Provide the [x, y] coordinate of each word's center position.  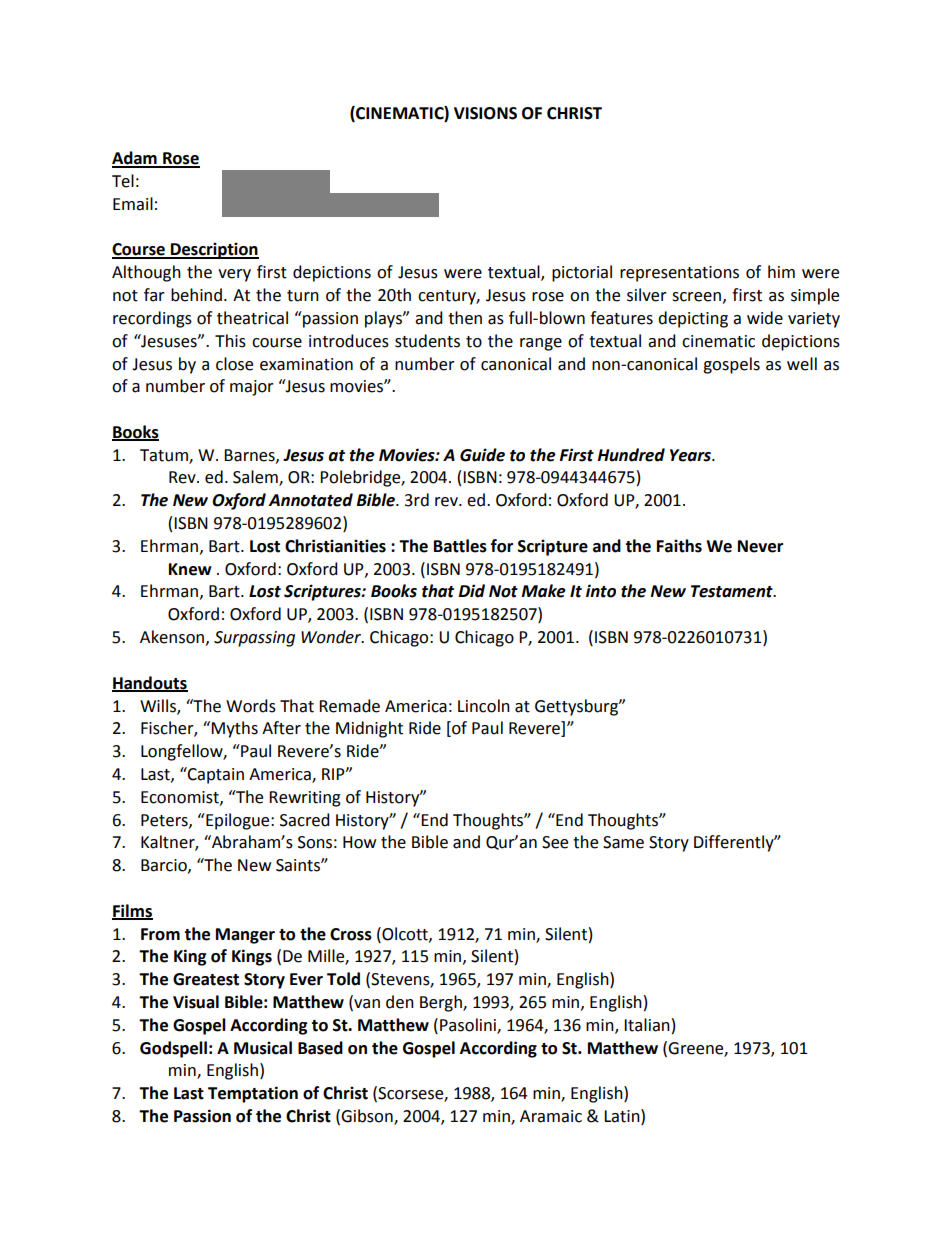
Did [472, 591]
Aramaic [551, 1116]
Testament [733, 591]
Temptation [253, 1094]
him [781, 271]
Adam [135, 159]
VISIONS [485, 113]
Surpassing [254, 639]
